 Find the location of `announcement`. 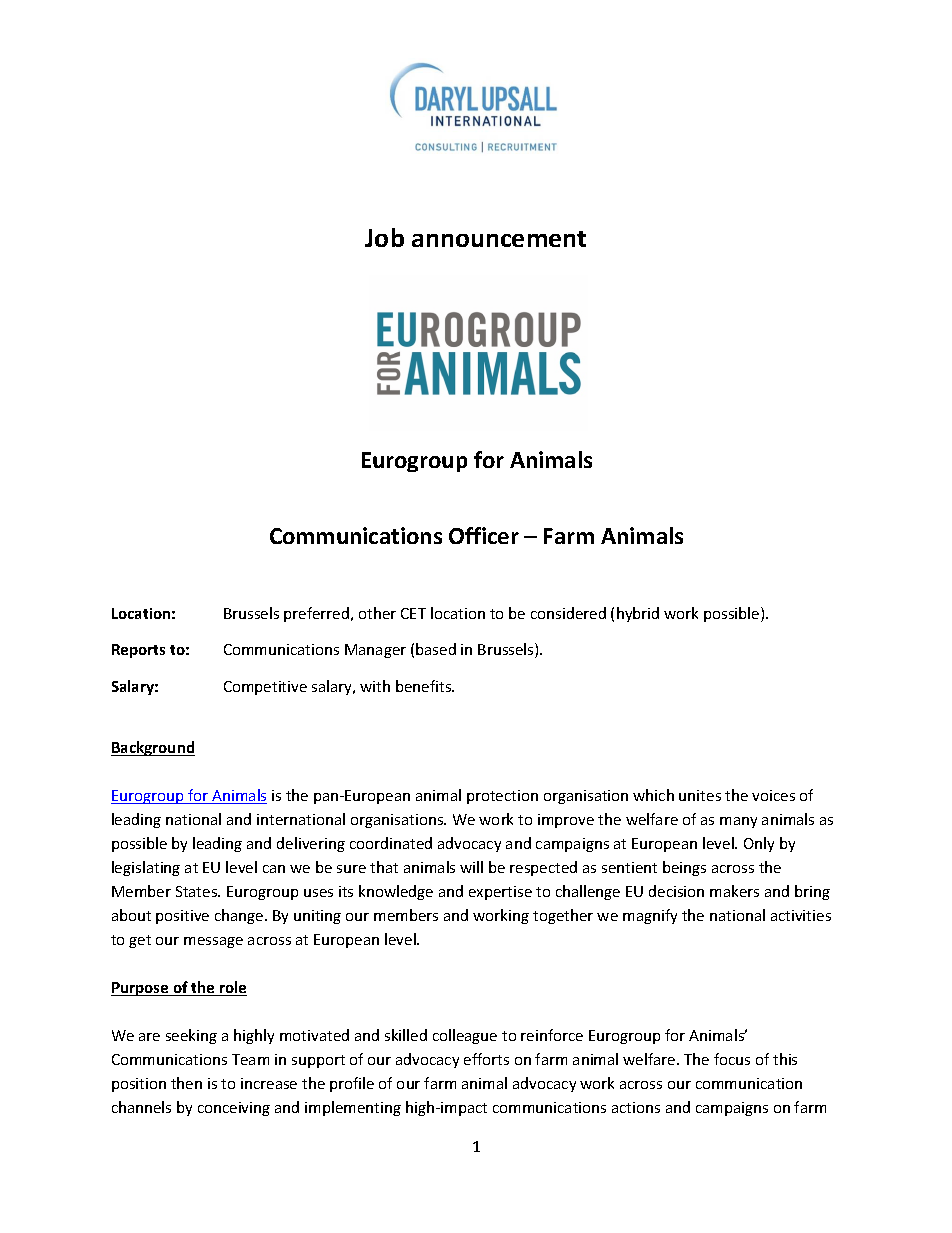

announcement is located at coordinates (499, 239).
